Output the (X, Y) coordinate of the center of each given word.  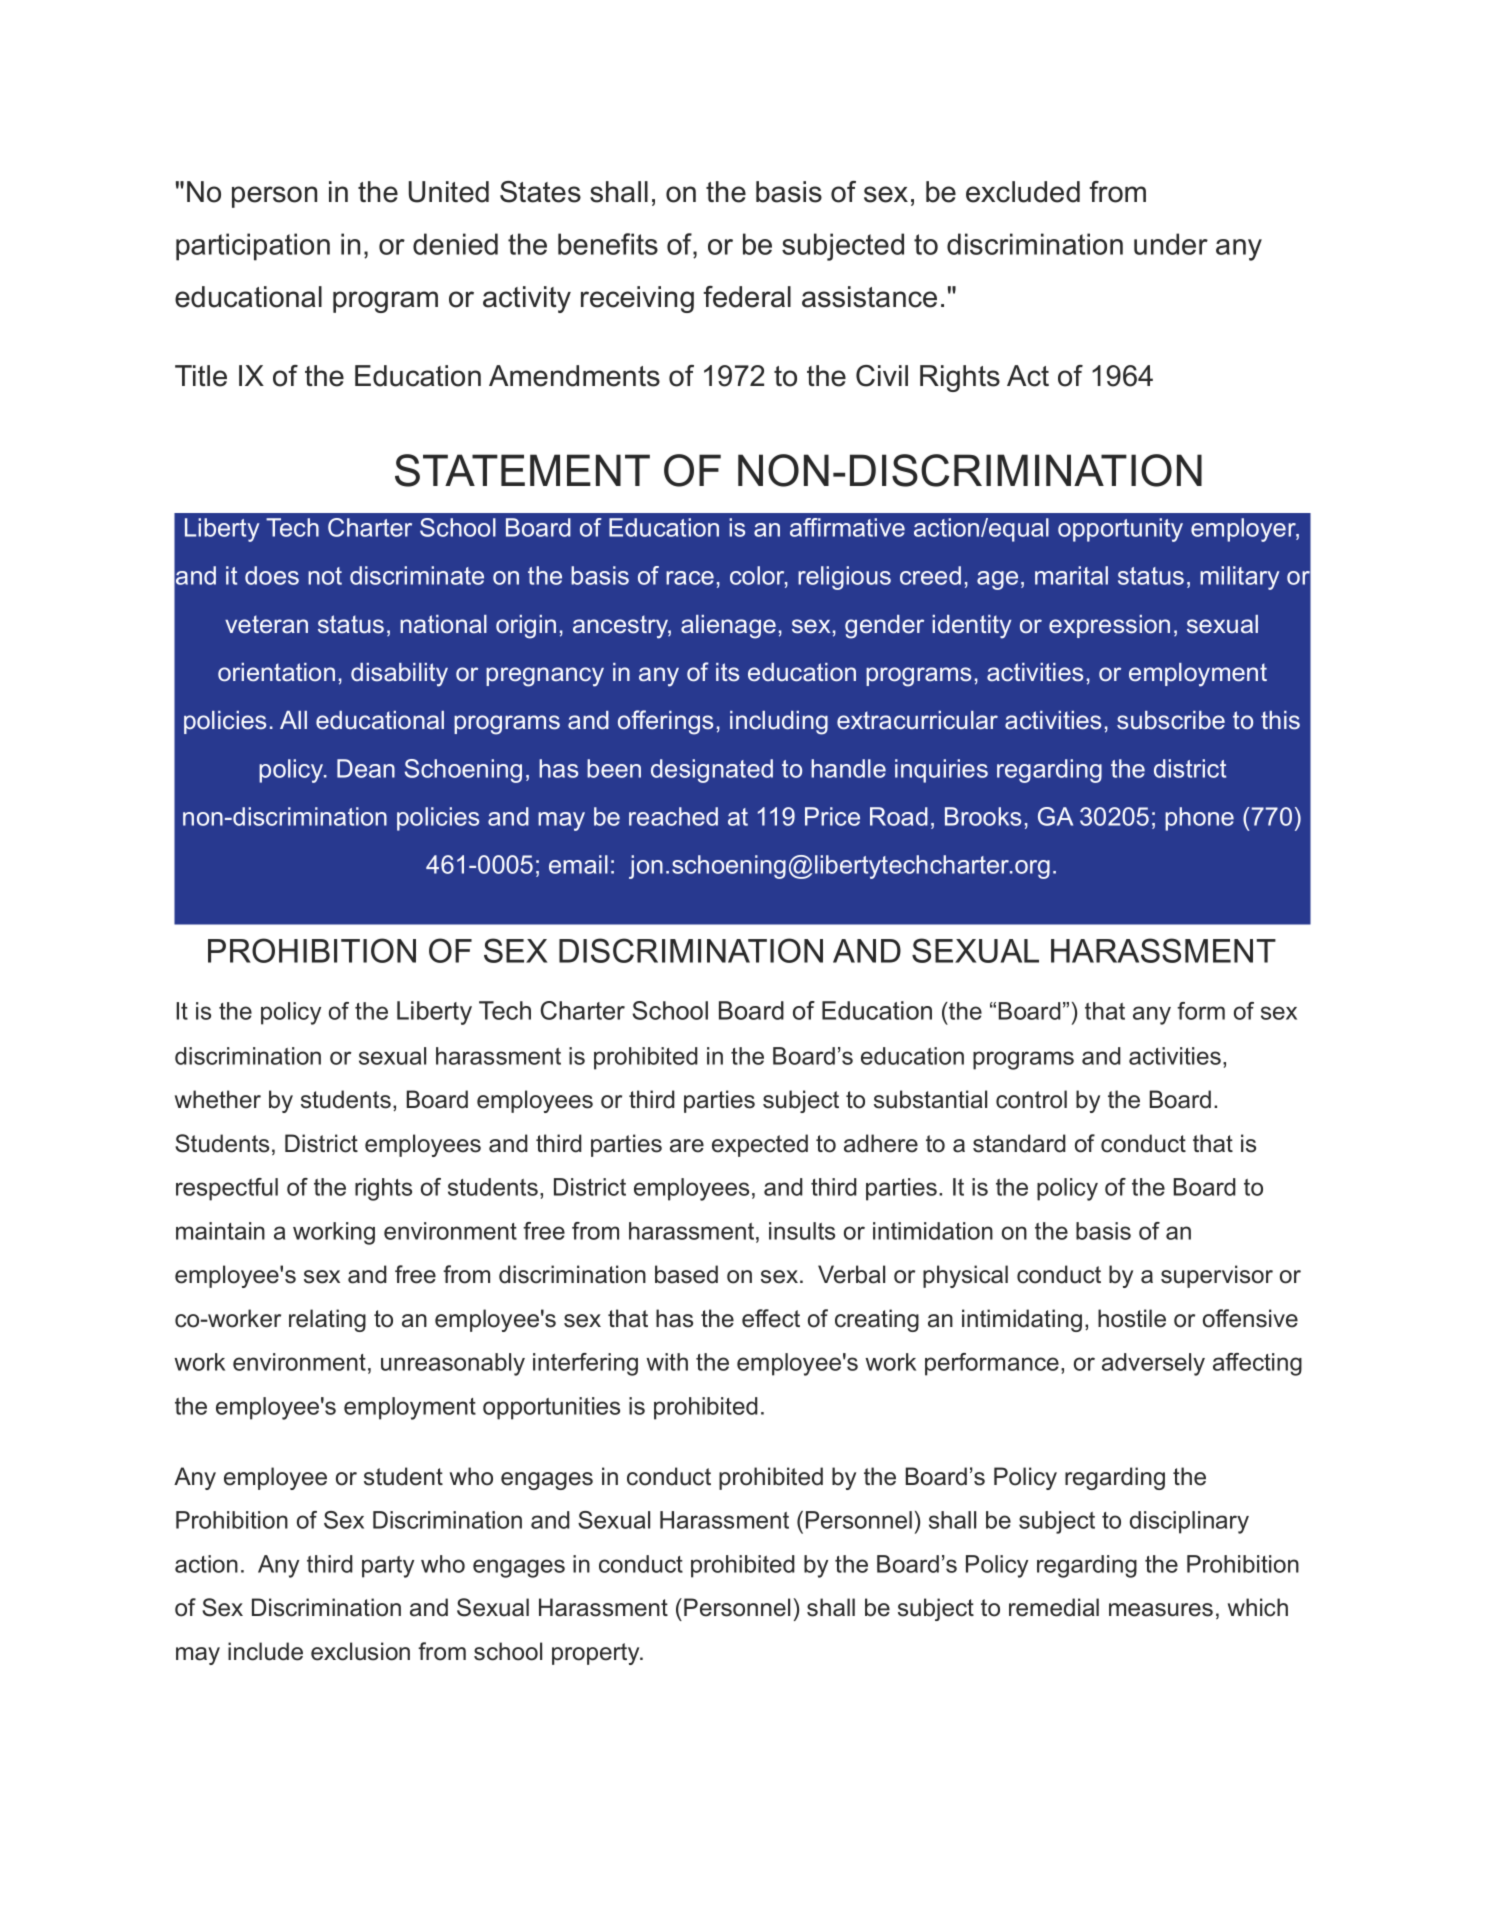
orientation (276, 672)
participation (253, 247)
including (779, 723)
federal (747, 297)
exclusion (360, 1651)
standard (1019, 1143)
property (597, 1654)
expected (760, 1145)
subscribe (1171, 720)
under (1171, 244)
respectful (227, 1189)
